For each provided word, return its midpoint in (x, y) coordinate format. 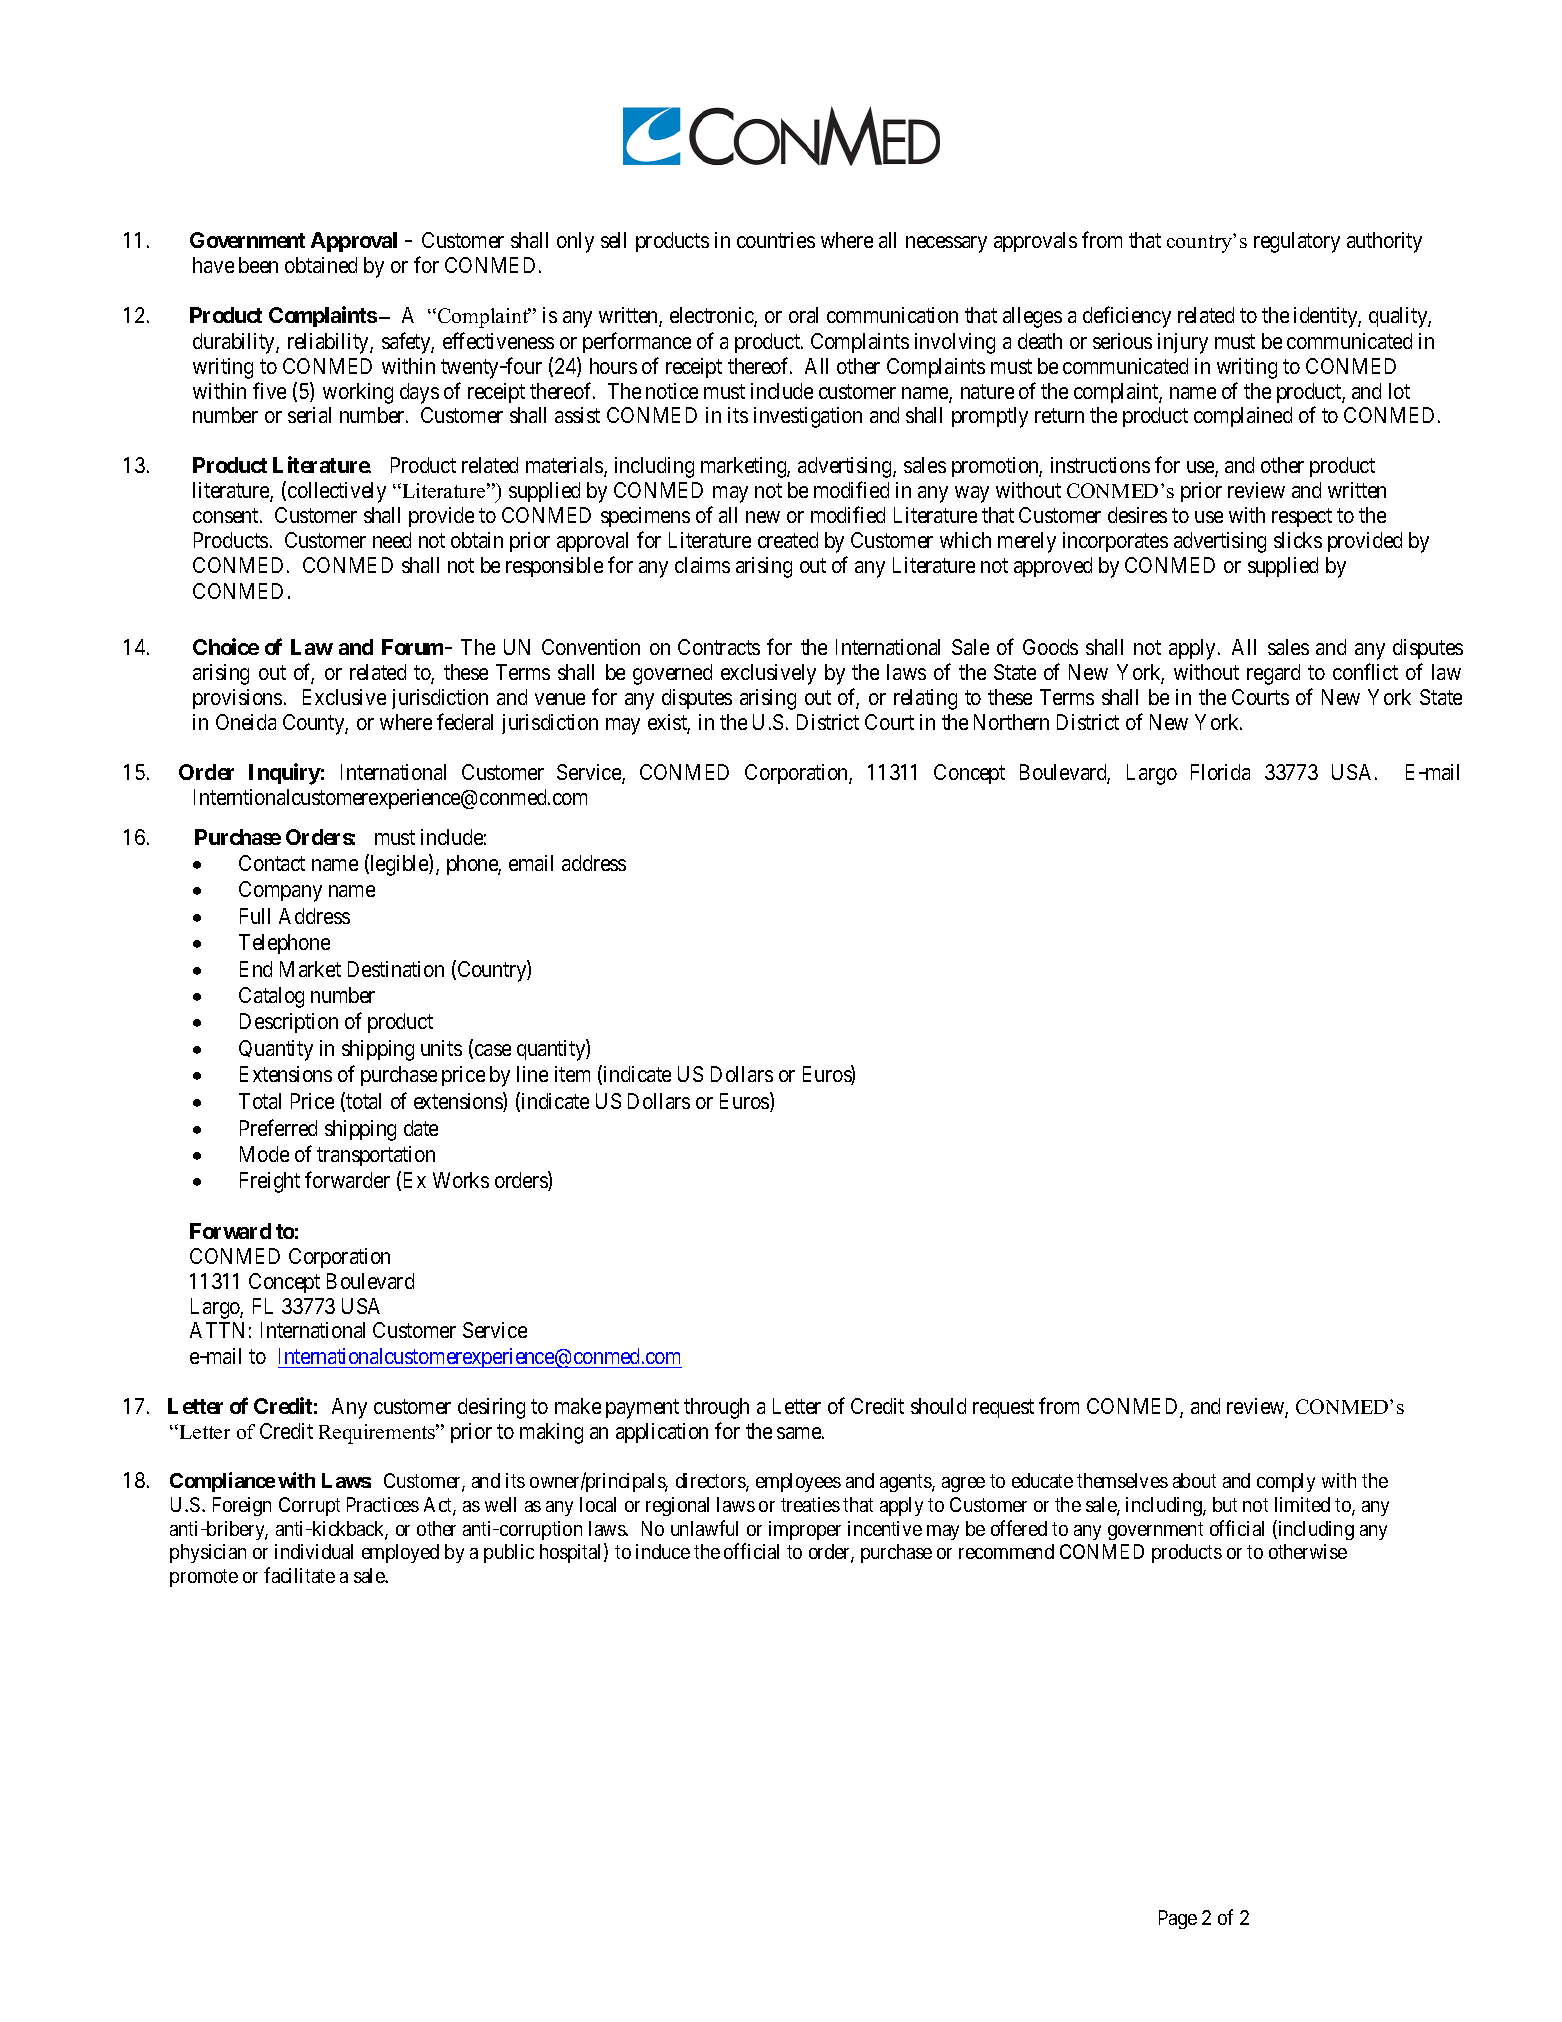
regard (1273, 674)
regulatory (1297, 242)
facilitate (299, 1575)
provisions (237, 699)
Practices (383, 1504)
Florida (1220, 772)
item (572, 1074)
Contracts (719, 647)
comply (1286, 1482)
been (258, 265)
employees (798, 1482)
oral (803, 315)
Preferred (278, 1127)
